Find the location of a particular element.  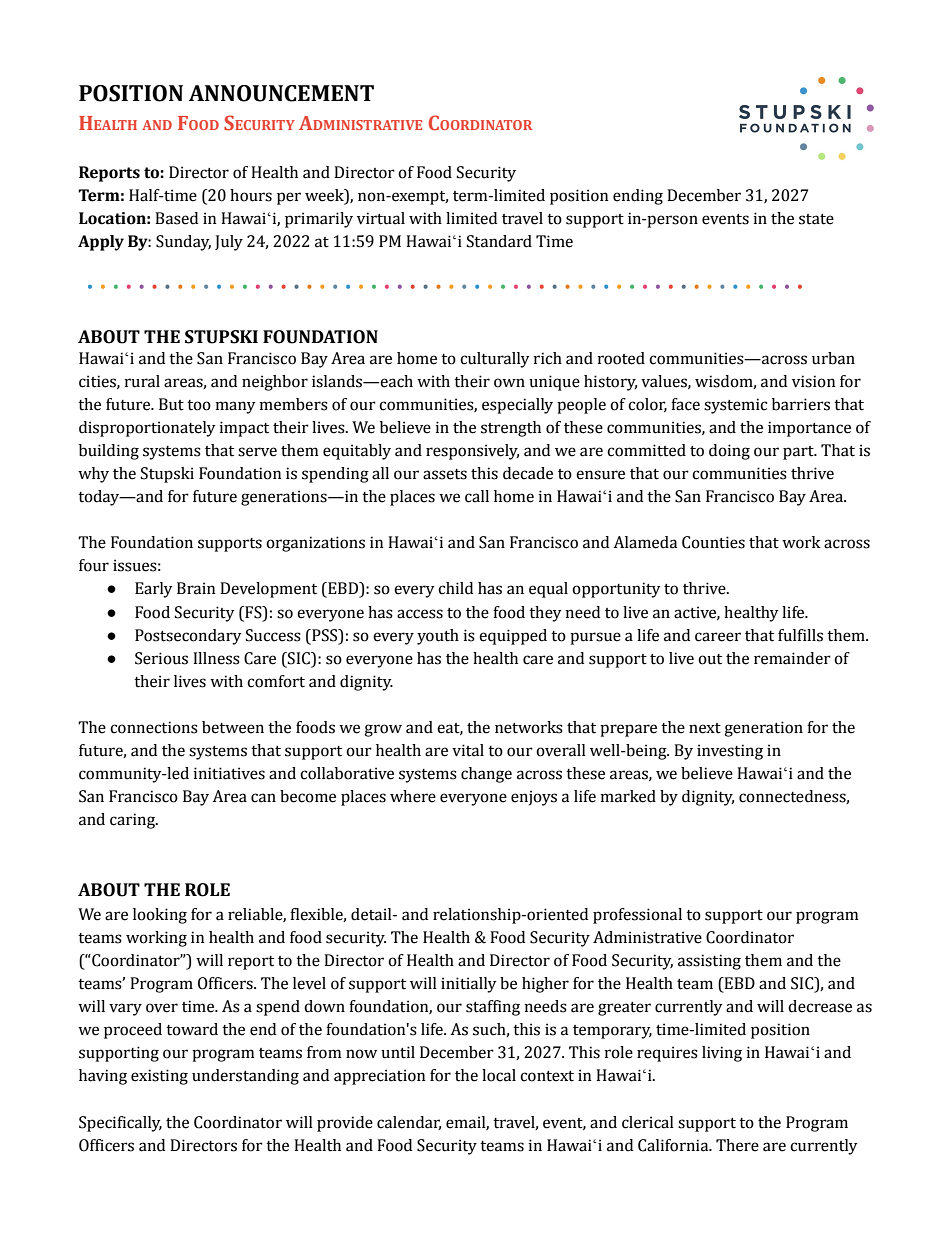

state is located at coordinates (816, 219).
